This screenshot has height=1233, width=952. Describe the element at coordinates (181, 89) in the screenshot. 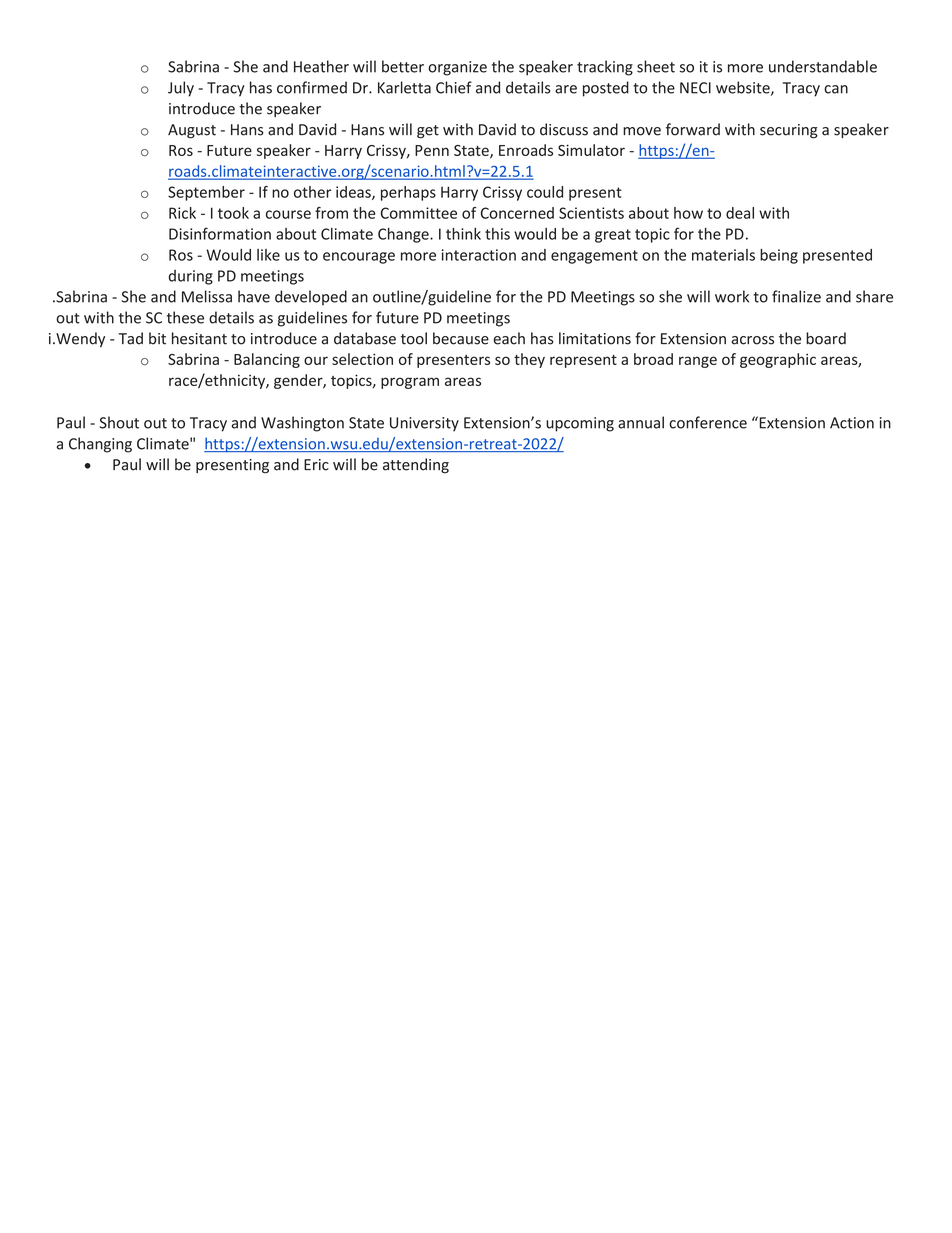

I see `July` at that location.
